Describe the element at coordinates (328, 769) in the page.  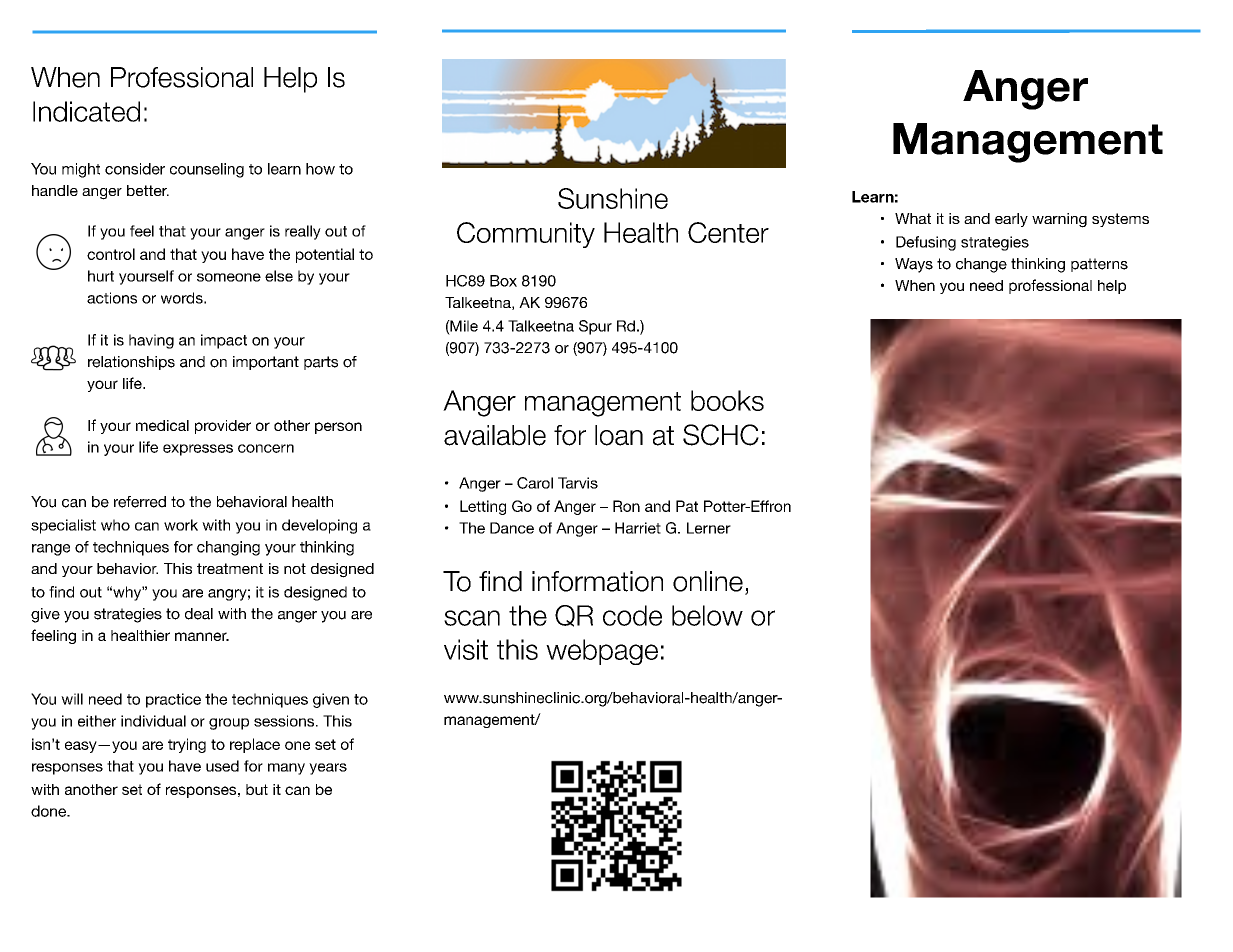
I see `years` at that location.
